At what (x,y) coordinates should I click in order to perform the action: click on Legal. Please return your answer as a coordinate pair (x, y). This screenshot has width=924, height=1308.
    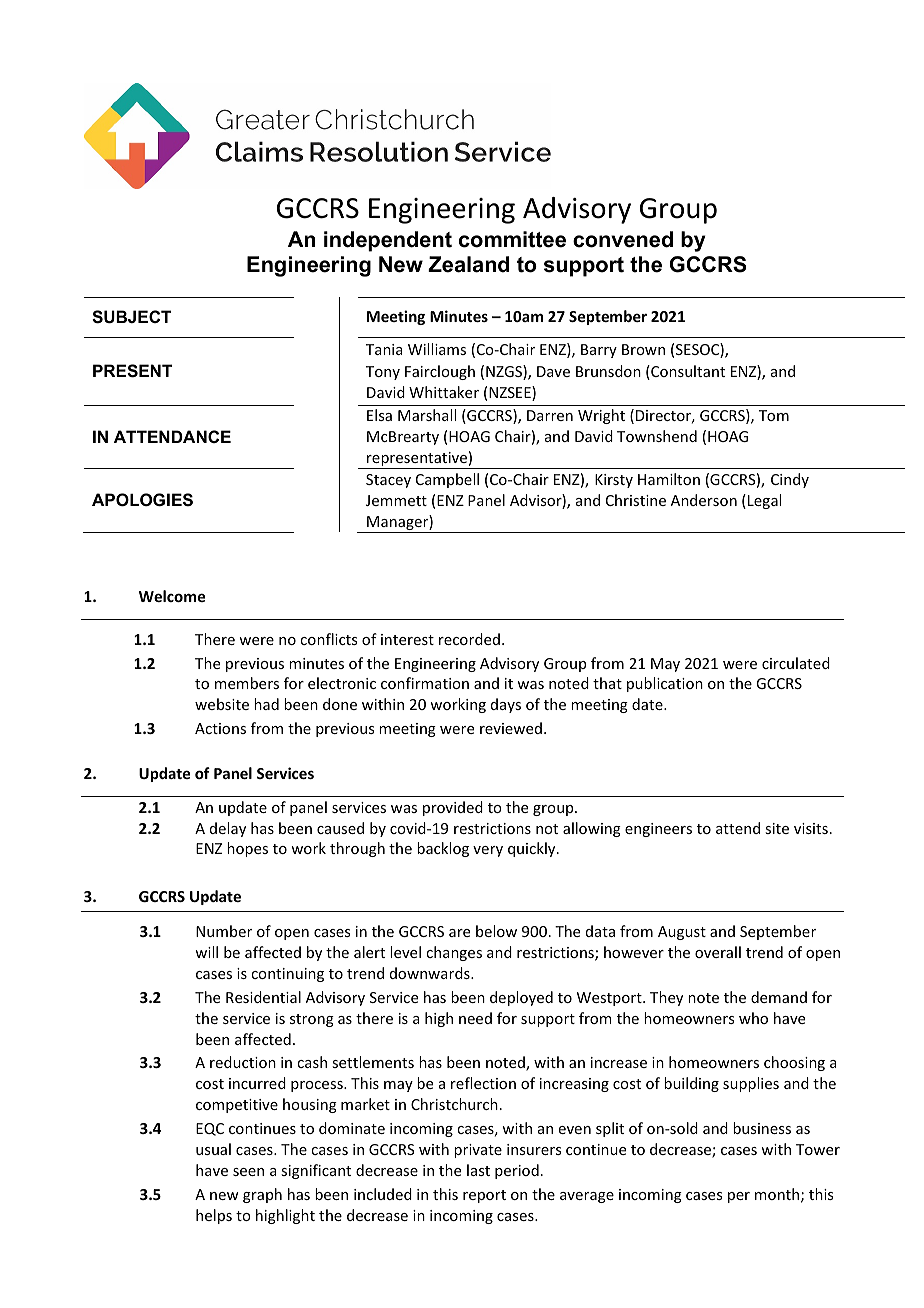
    Looking at the image, I should click on (764, 501).
